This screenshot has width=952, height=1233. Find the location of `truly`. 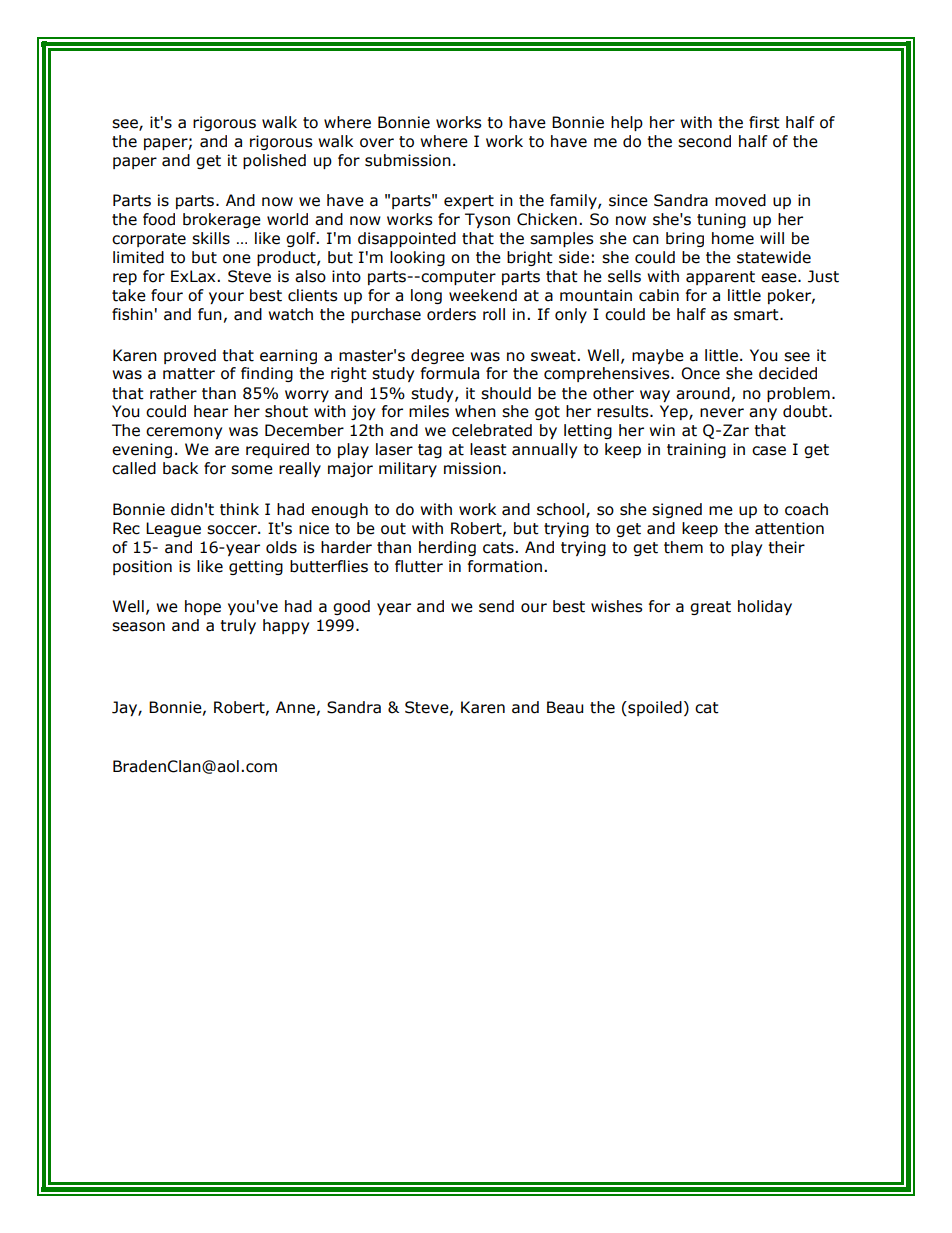

truly is located at coordinates (238, 626).
